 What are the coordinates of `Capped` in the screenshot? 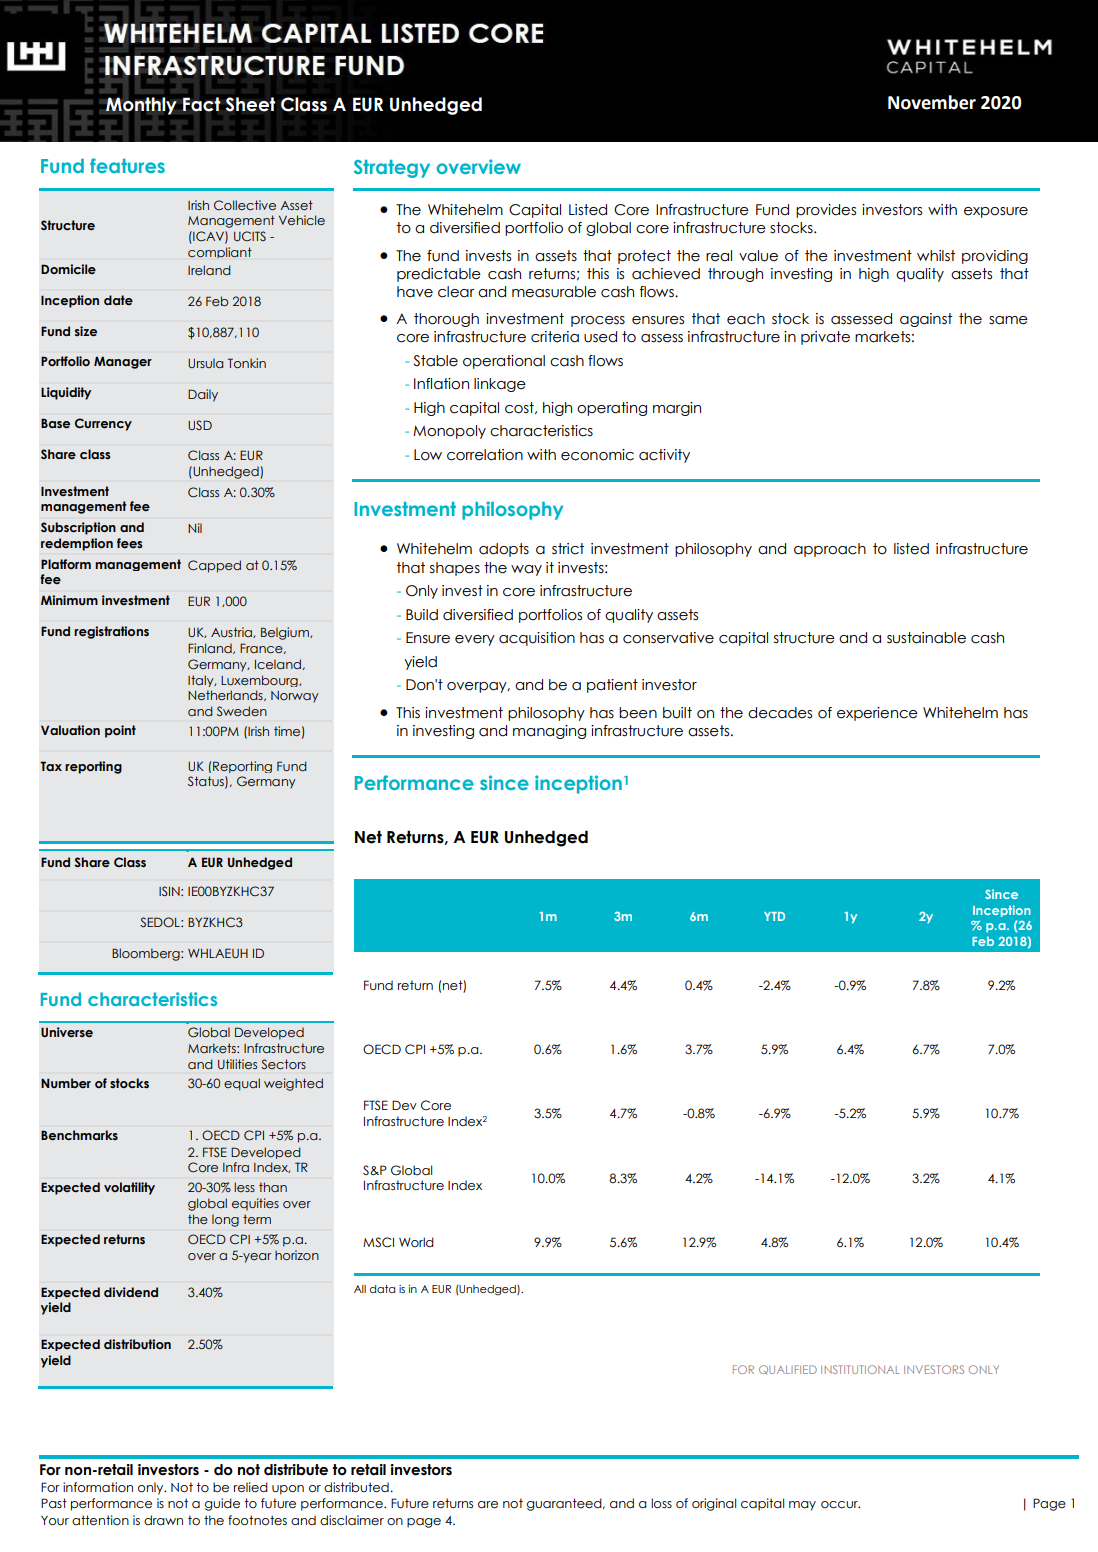 It's located at (214, 566).
